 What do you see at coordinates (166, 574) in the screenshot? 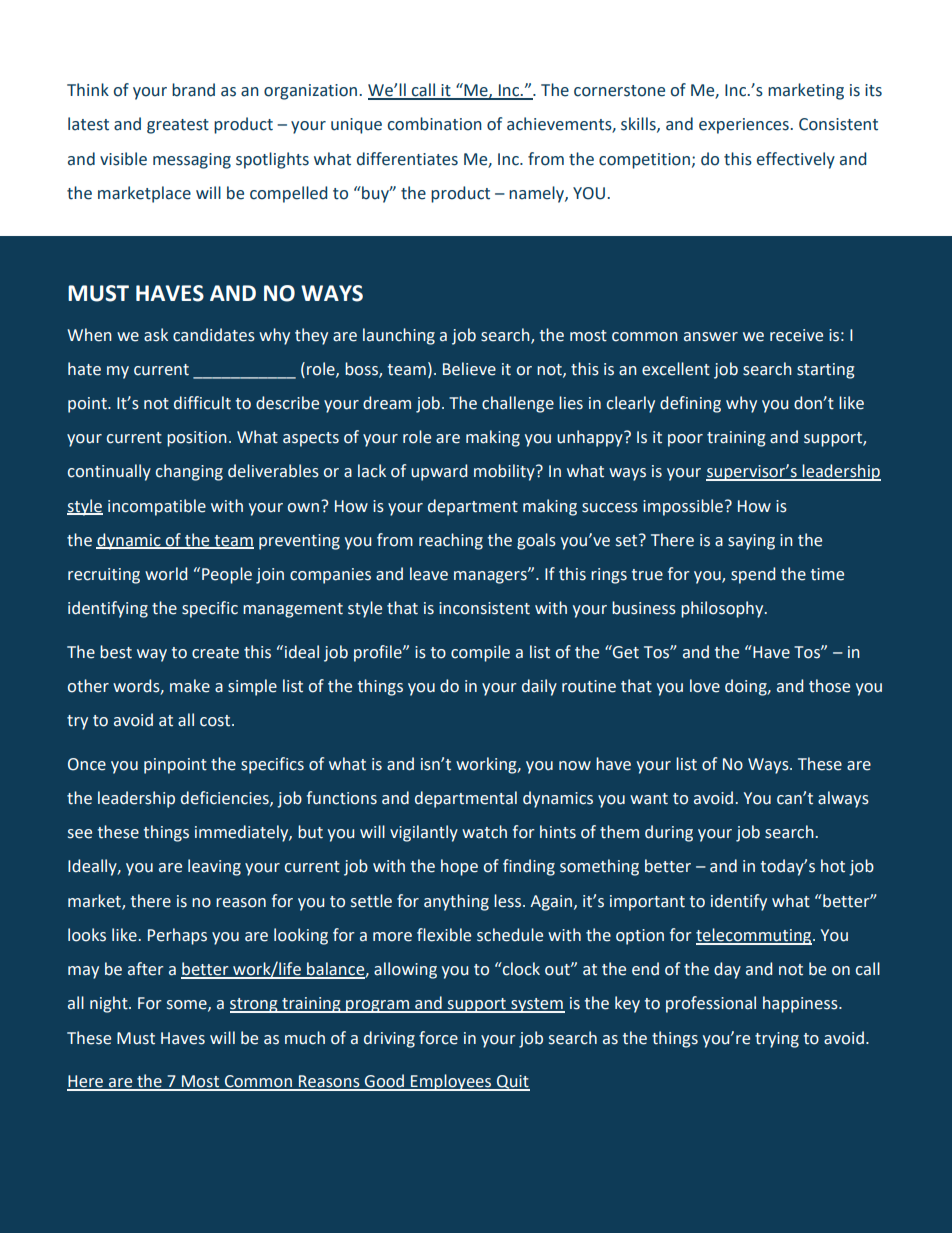
I see `world` at bounding box center [166, 574].
